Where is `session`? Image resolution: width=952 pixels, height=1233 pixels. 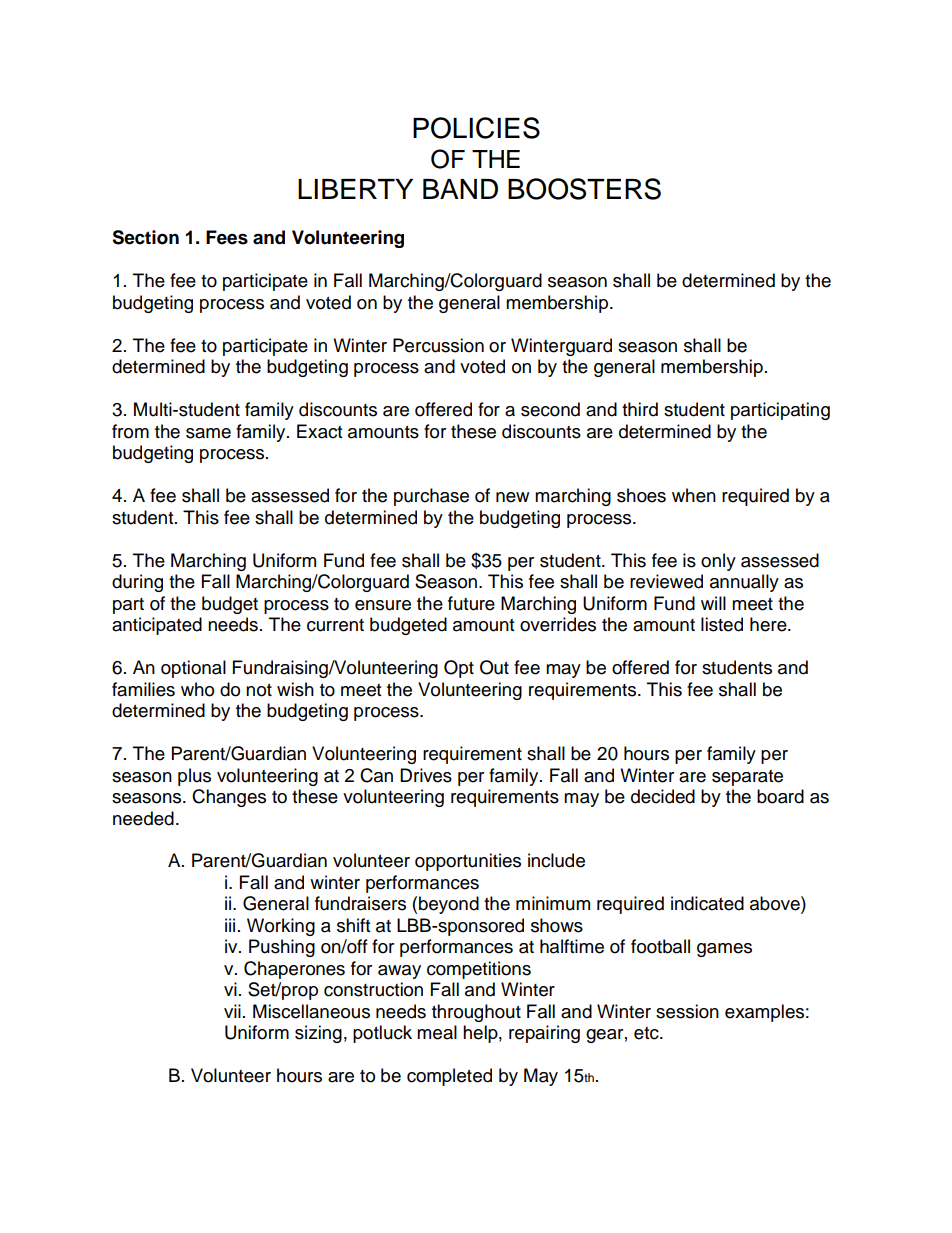
session is located at coordinates (687, 1011).
